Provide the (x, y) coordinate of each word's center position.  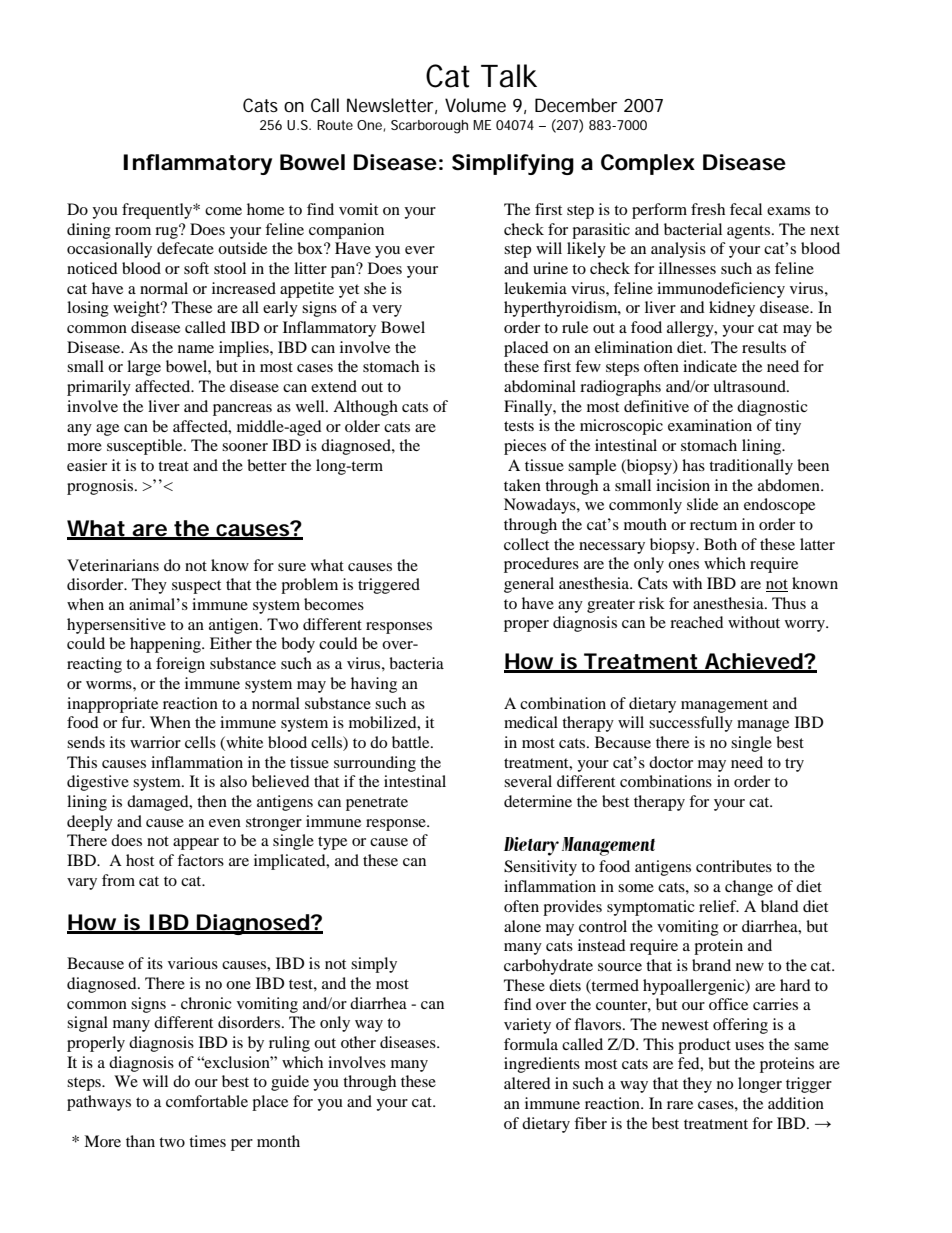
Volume (475, 105)
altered (527, 1083)
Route (335, 125)
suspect (196, 587)
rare (680, 1105)
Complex (648, 164)
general (529, 585)
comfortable (207, 1101)
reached (697, 622)
